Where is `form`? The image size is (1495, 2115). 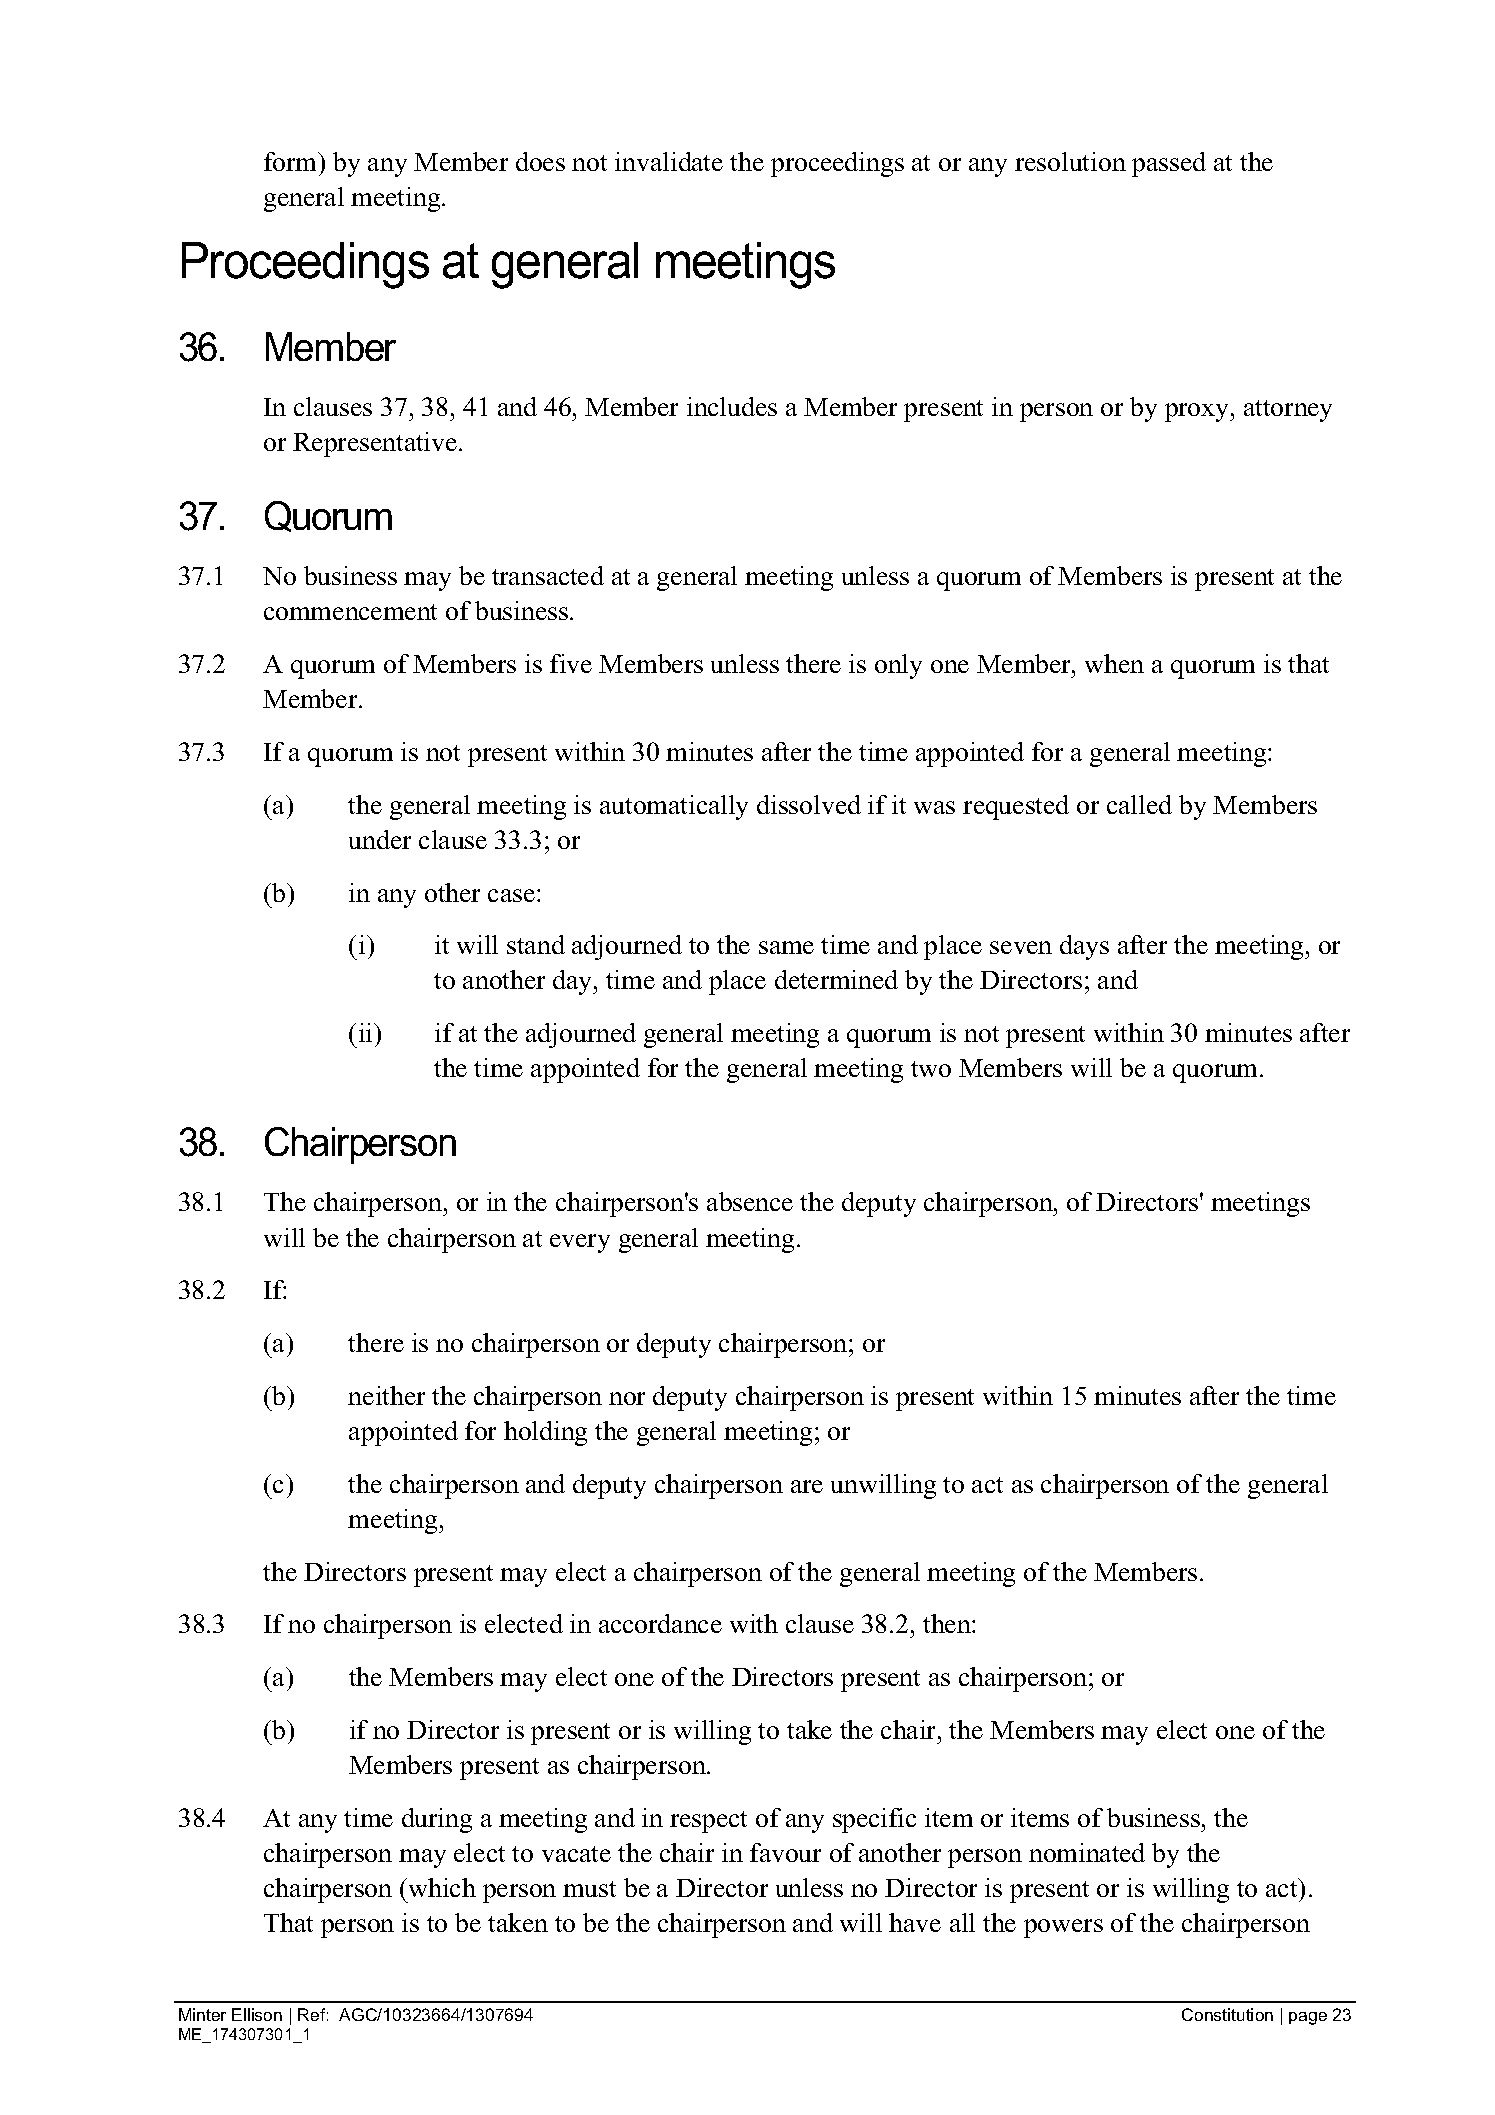
form is located at coordinates (292, 161).
